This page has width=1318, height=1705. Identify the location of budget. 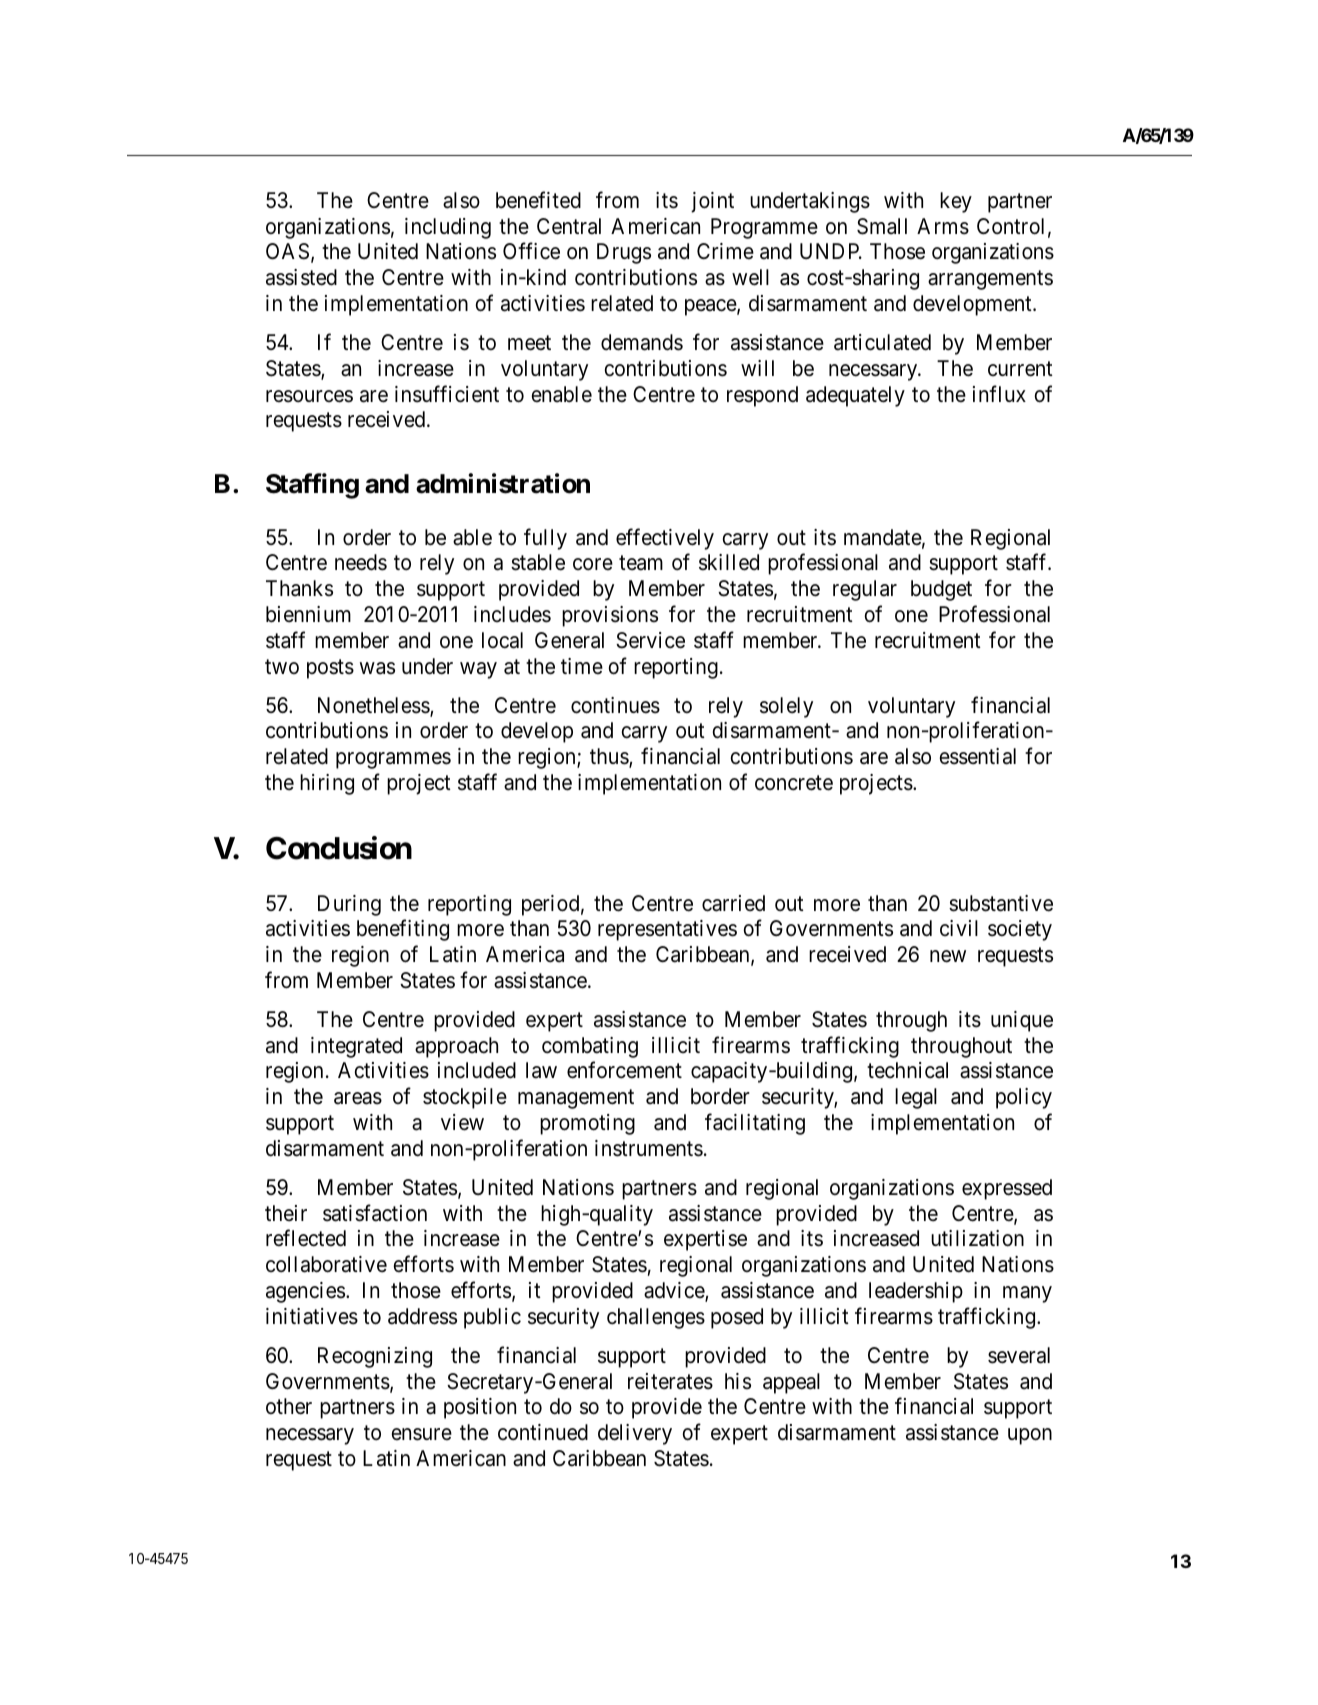
(941, 590).
